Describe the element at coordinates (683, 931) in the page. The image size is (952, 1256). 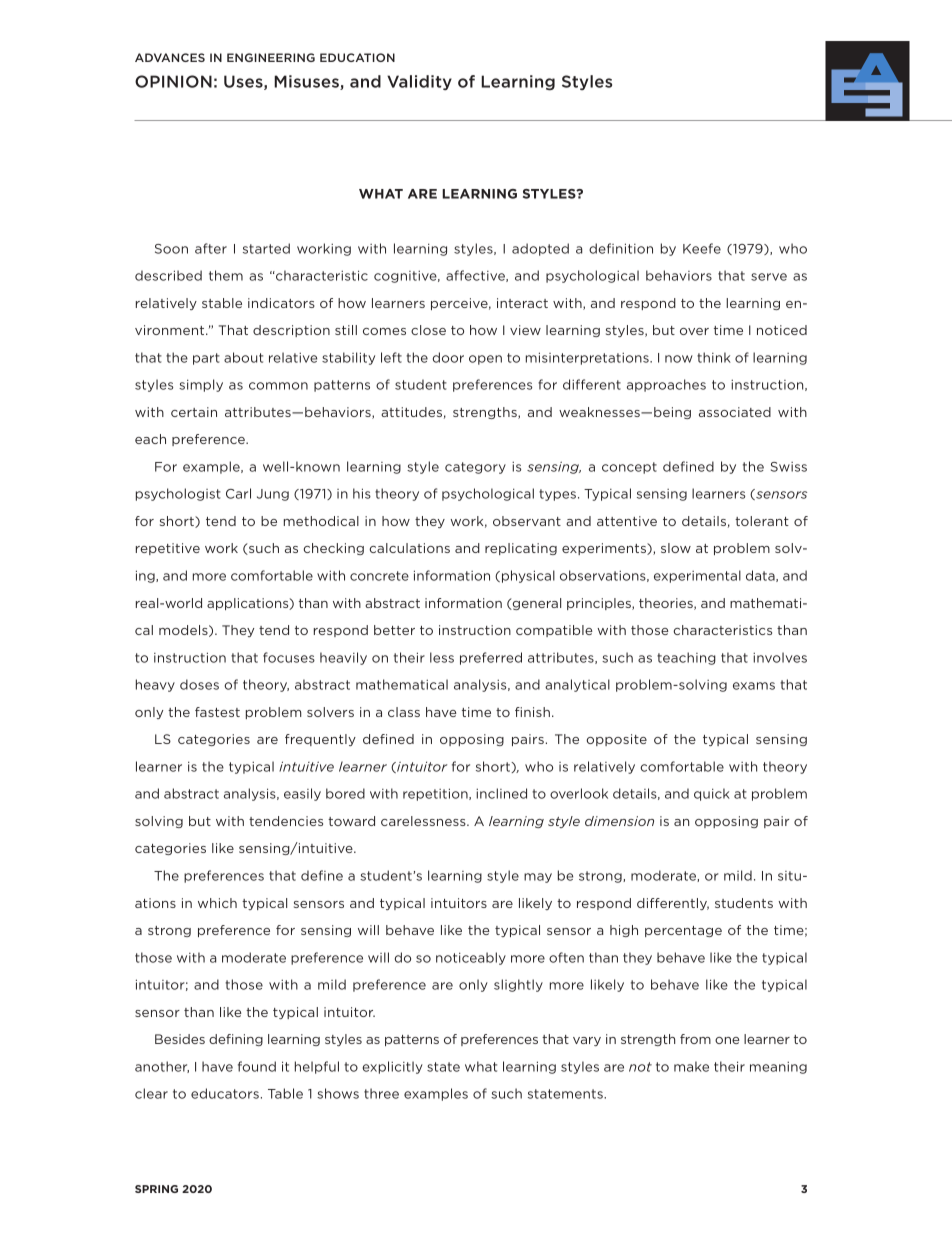
I see `percentage` at that location.
